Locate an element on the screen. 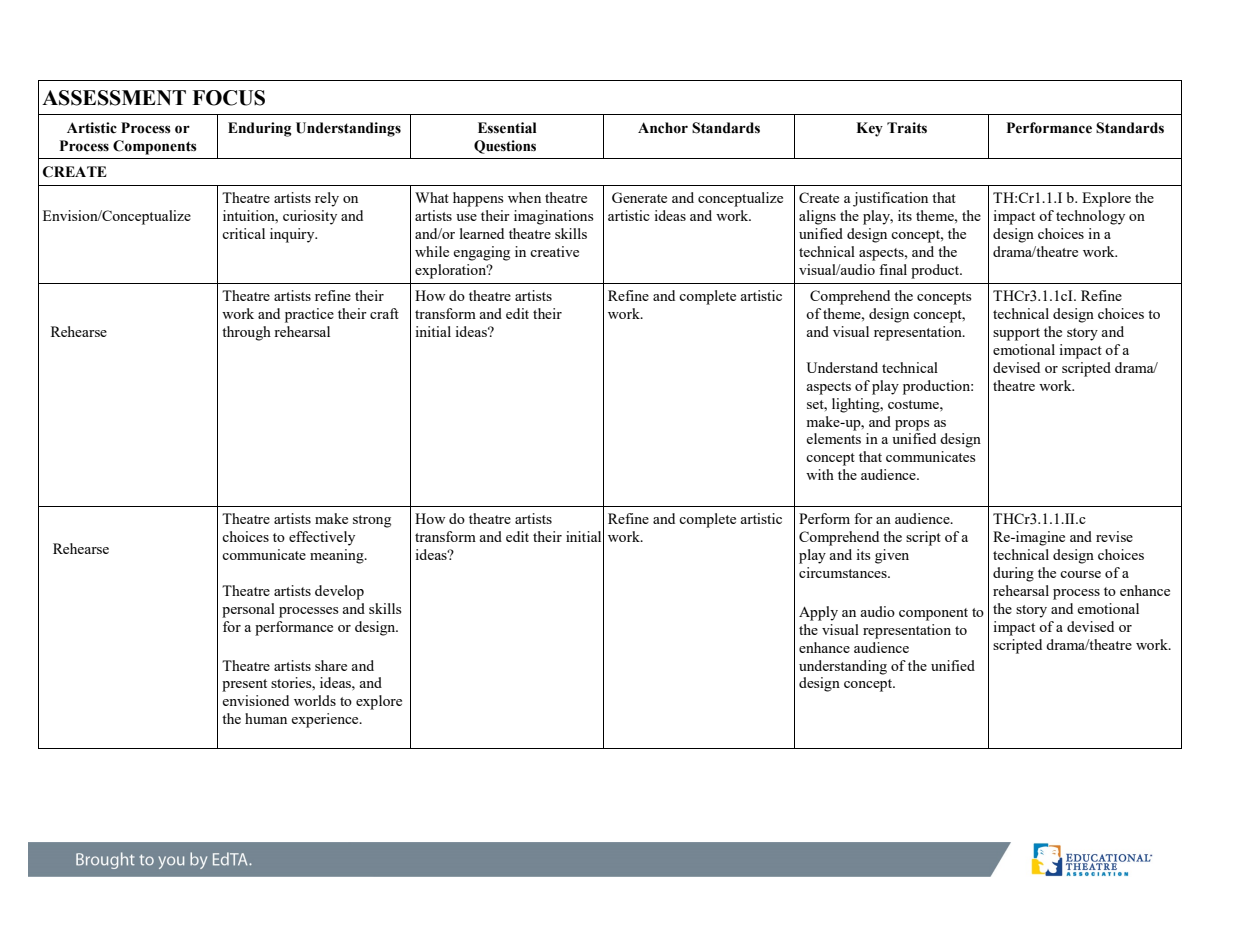  Essential is located at coordinates (507, 128).
